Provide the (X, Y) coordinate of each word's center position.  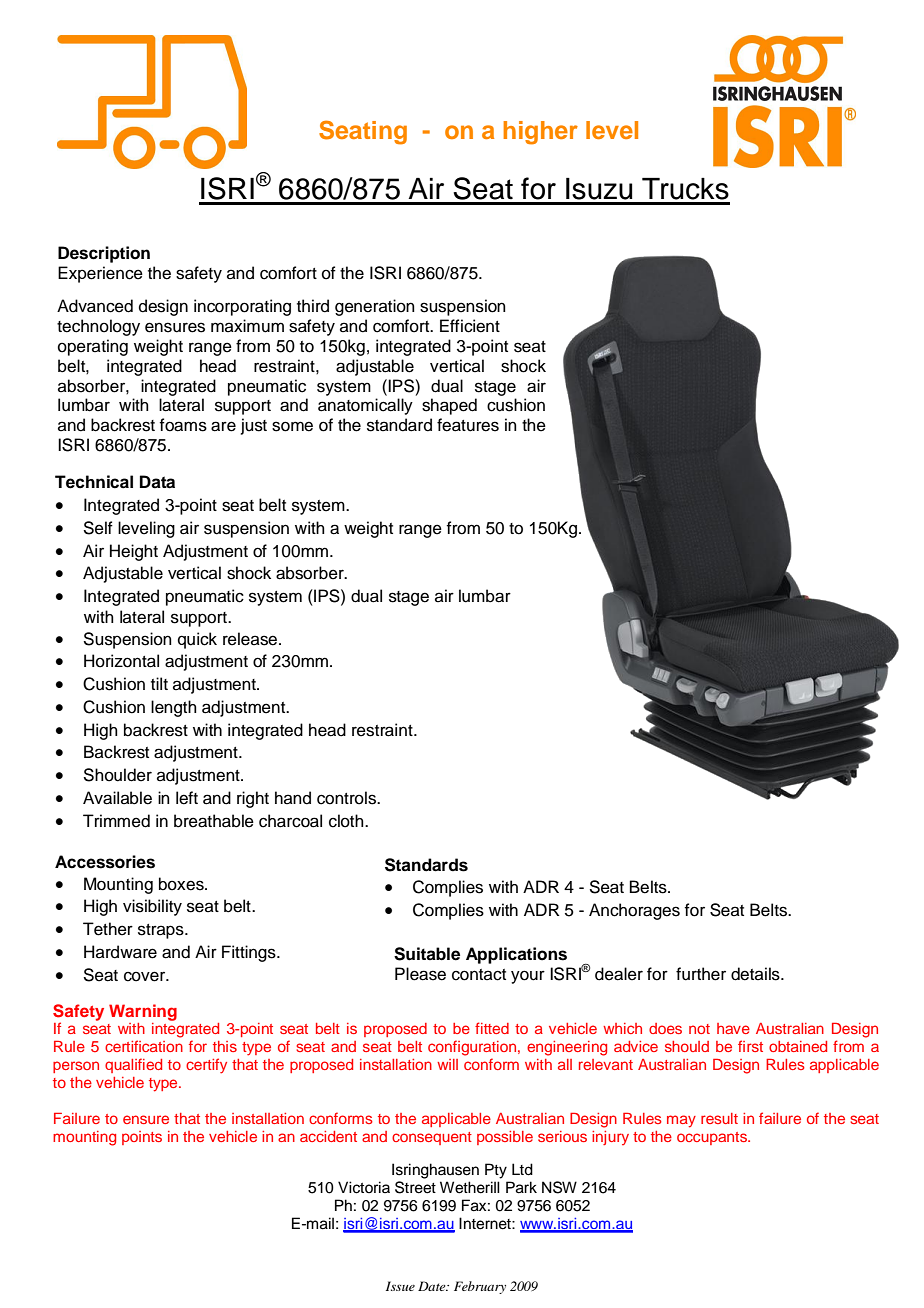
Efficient (470, 326)
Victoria (364, 1187)
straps (162, 931)
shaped (449, 406)
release (251, 639)
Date (433, 1286)
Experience (100, 274)
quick (197, 640)
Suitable (427, 954)
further (701, 974)
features (468, 425)
